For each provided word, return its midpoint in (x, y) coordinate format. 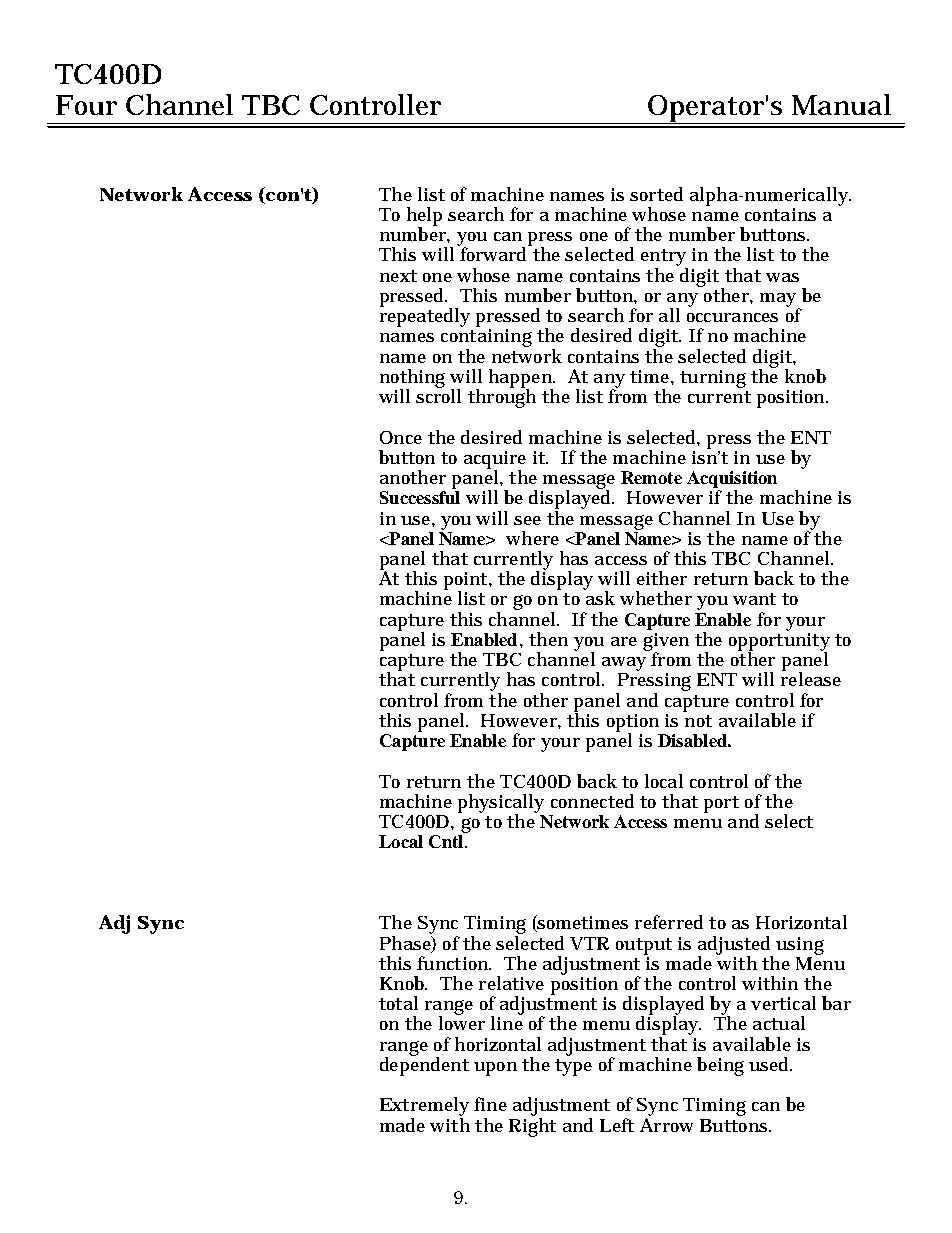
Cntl (446, 841)
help (424, 217)
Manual (841, 104)
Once (401, 437)
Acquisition (732, 479)
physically (501, 804)
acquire (495, 461)
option (633, 724)
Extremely (424, 1108)
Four (86, 105)
